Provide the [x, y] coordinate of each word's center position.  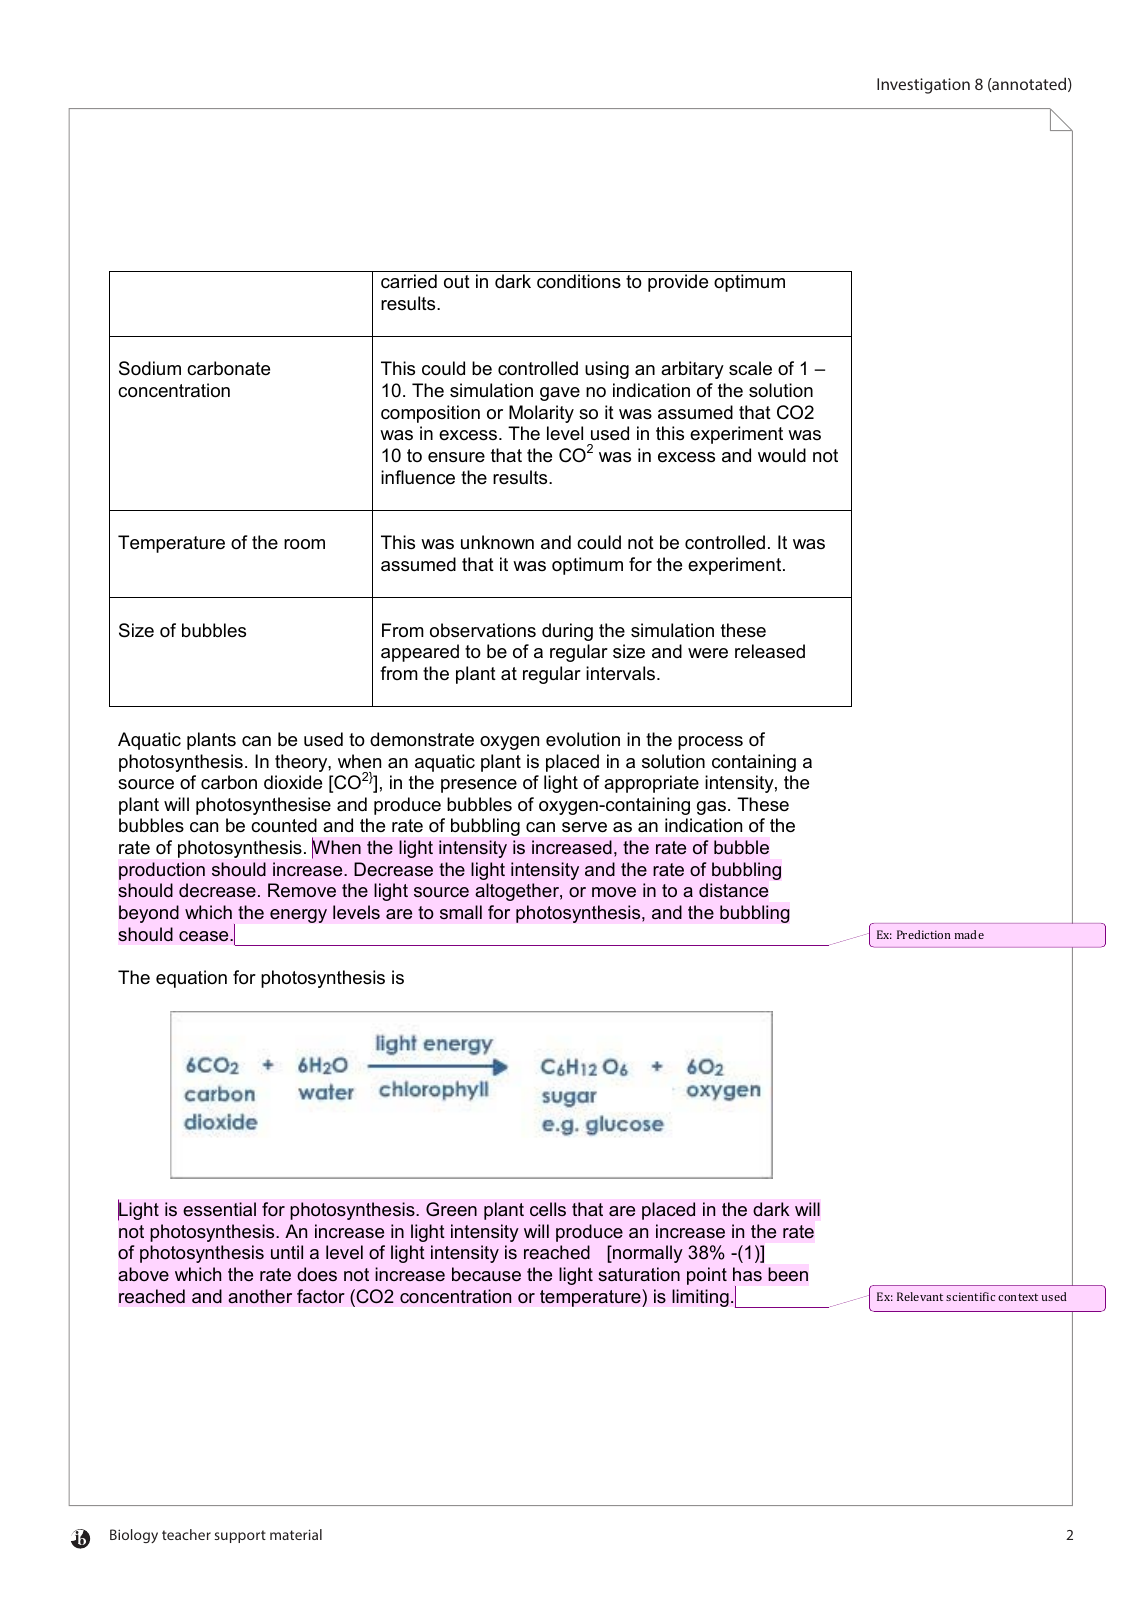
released [770, 651]
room [304, 544]
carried [409, 281]
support [240, 1536]
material [296, 1534]
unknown [497, 542]
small [461, 912]
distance [733, 890]
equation [191, 979]
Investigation [923, 86]
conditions [579, 281]
